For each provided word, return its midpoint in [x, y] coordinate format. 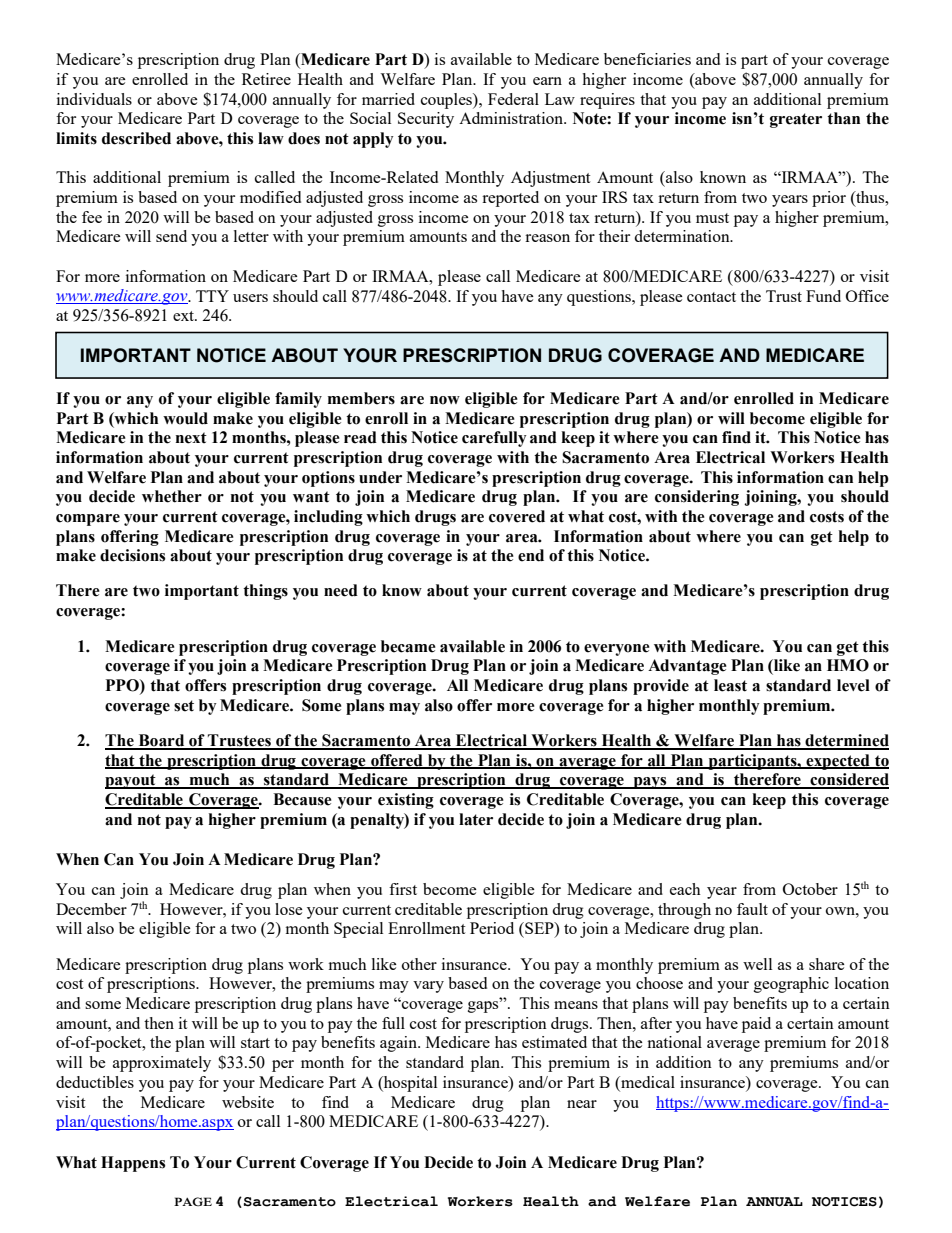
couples [447, 101]
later [476, 819]
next [191, 438]
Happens [133, 1164]
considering [697, 498]
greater [796, 120]
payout [131, 781]
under [380, 477]
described [136, 138]
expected [838, 762]
